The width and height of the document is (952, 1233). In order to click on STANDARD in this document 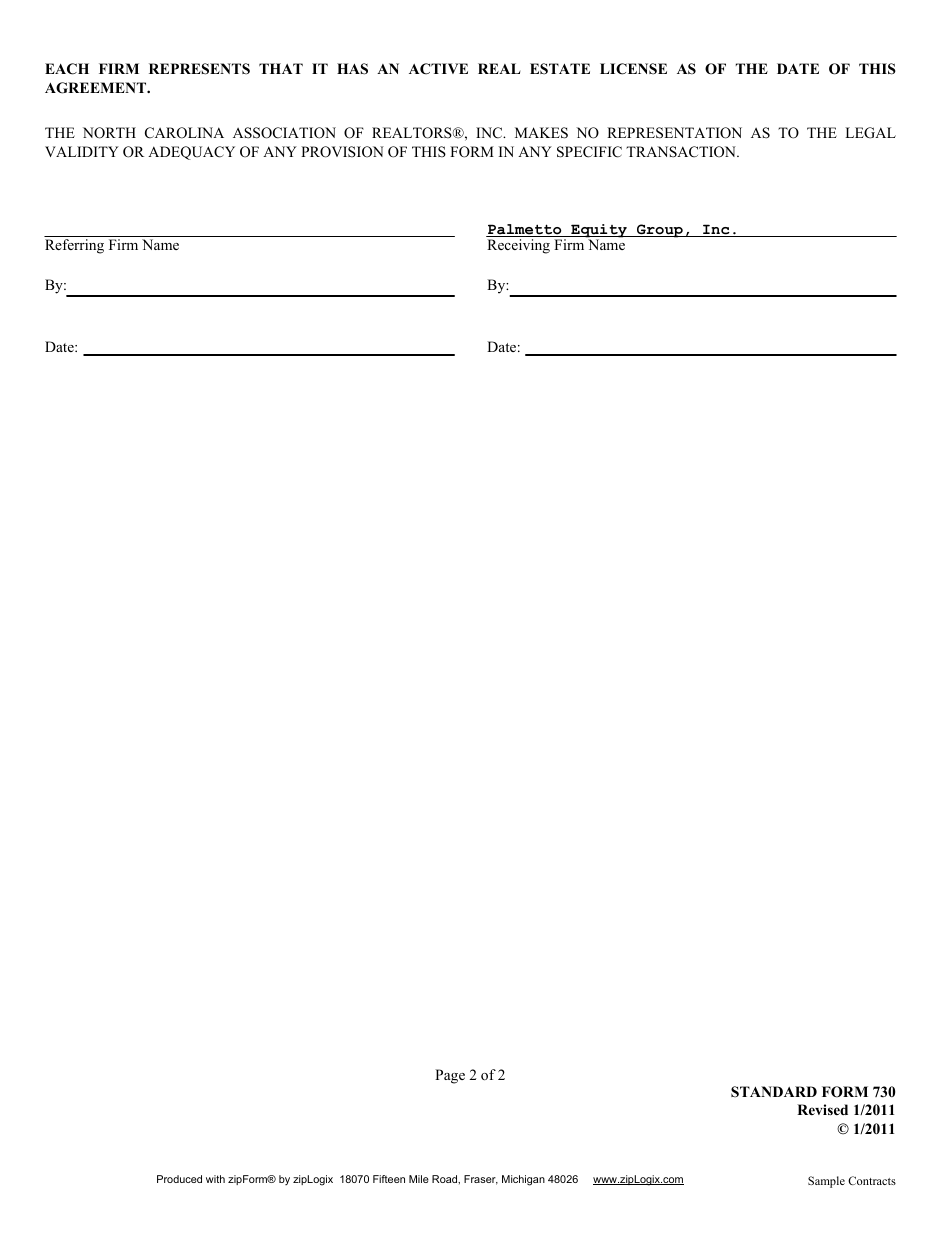, I will do `click(774, 1092)`.
